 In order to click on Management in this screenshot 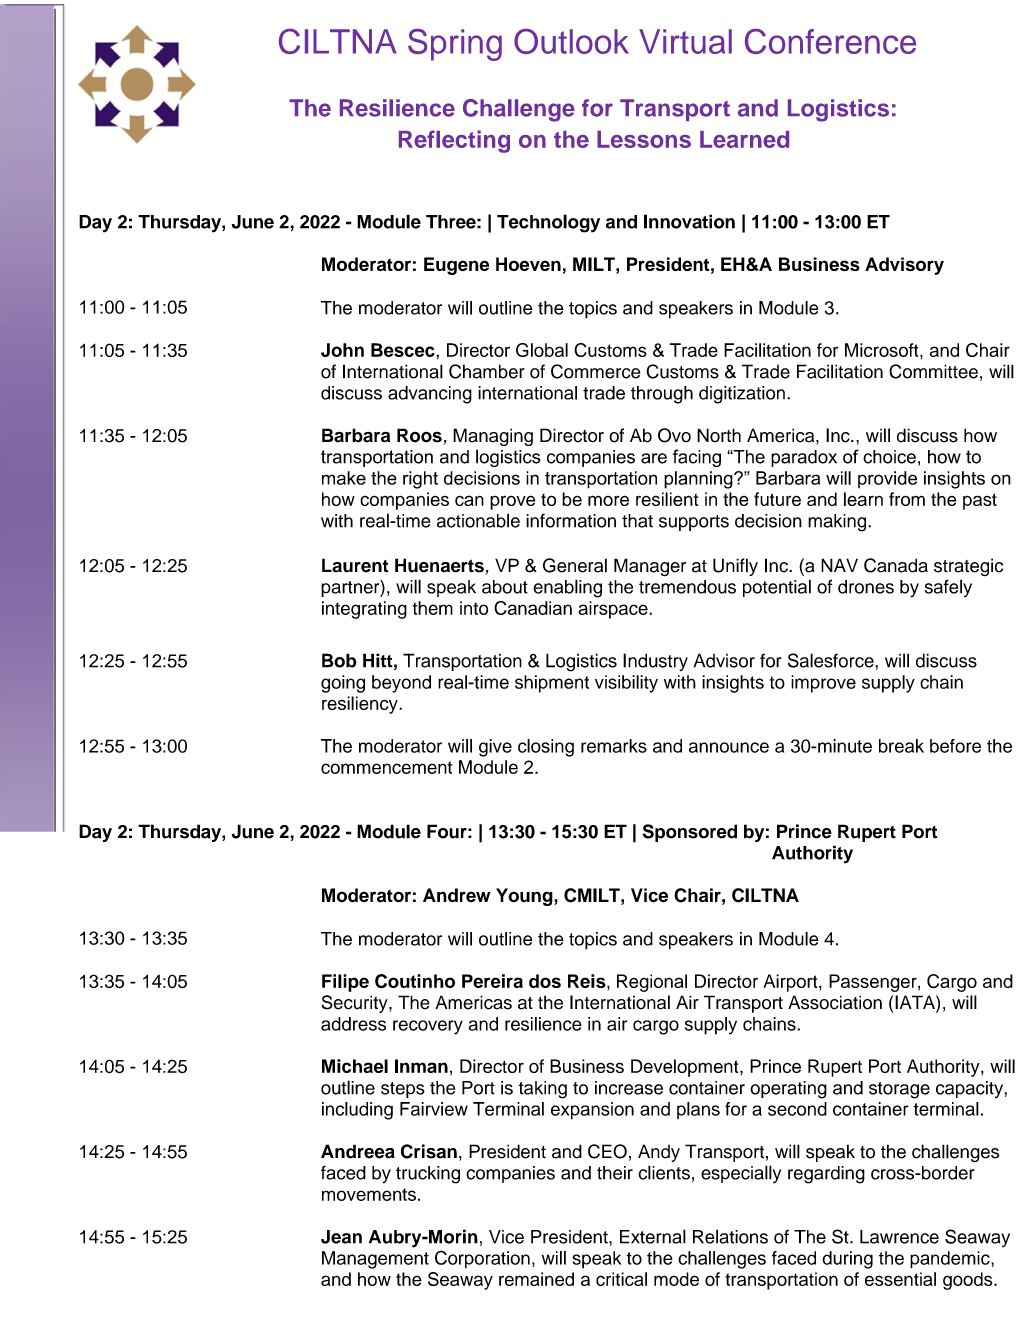, I will do `click(375, 1260)`.
